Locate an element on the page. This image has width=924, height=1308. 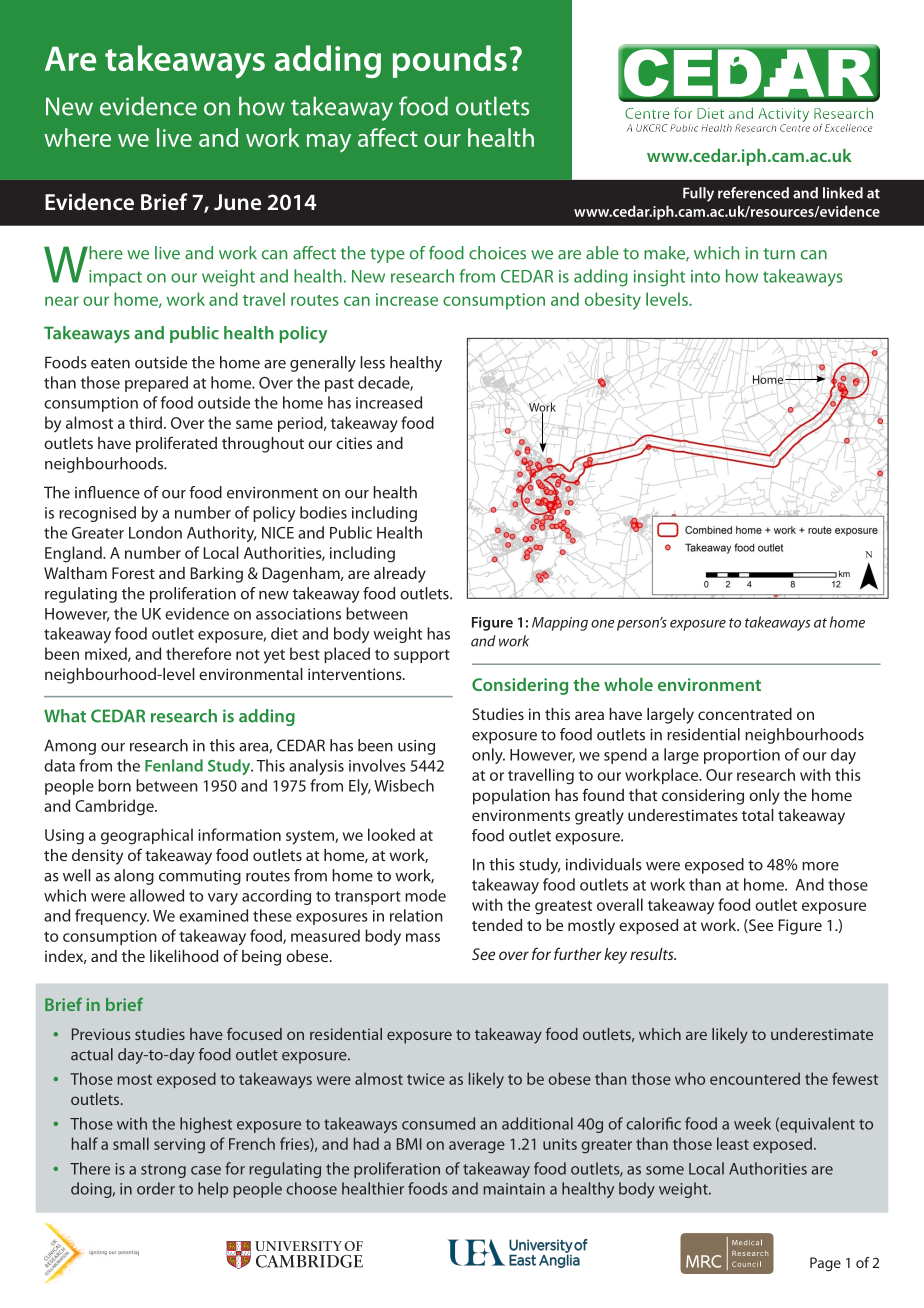
into is located at coordinates (705, 276).
